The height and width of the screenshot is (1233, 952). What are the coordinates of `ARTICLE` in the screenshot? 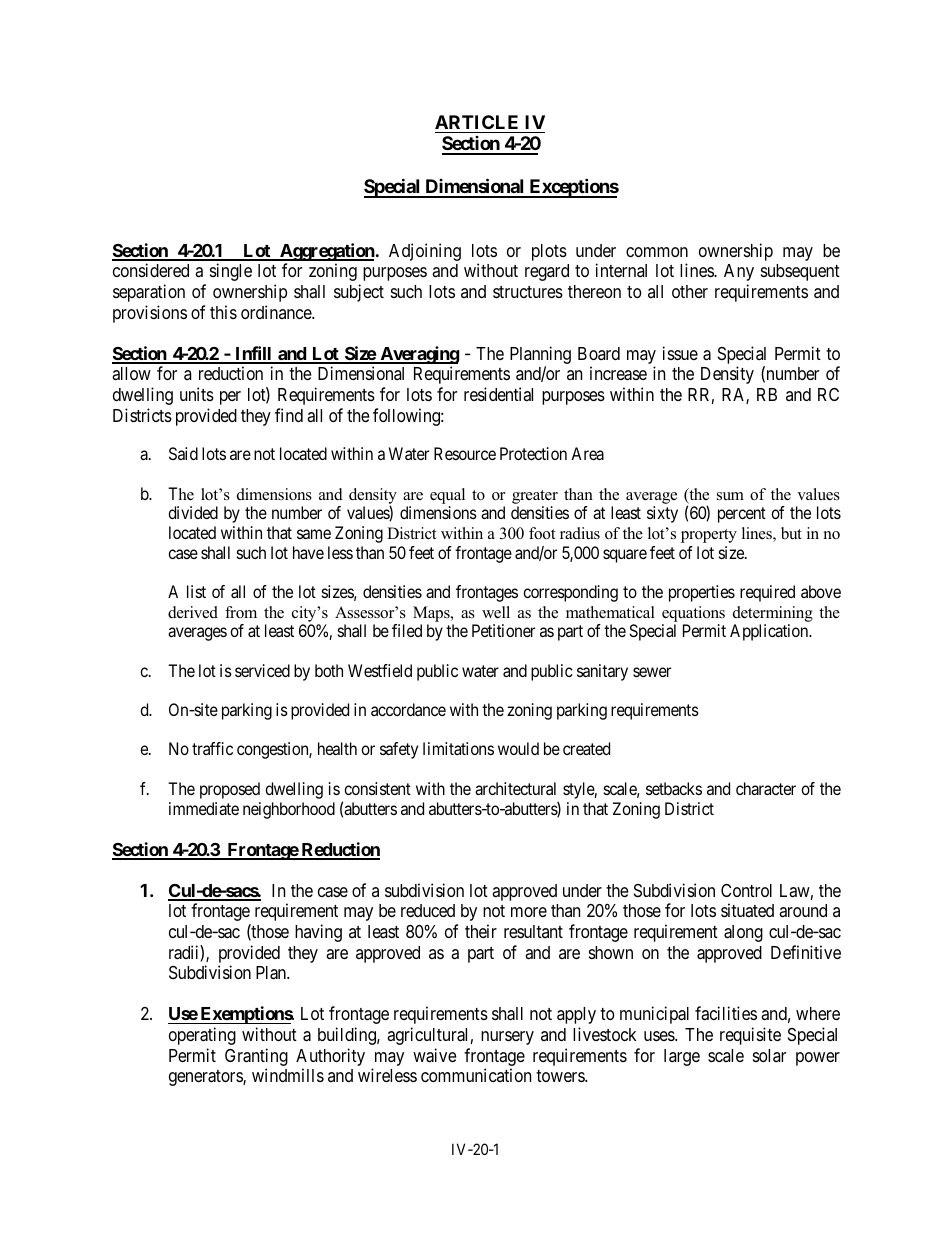 It's located at (476, 122).
